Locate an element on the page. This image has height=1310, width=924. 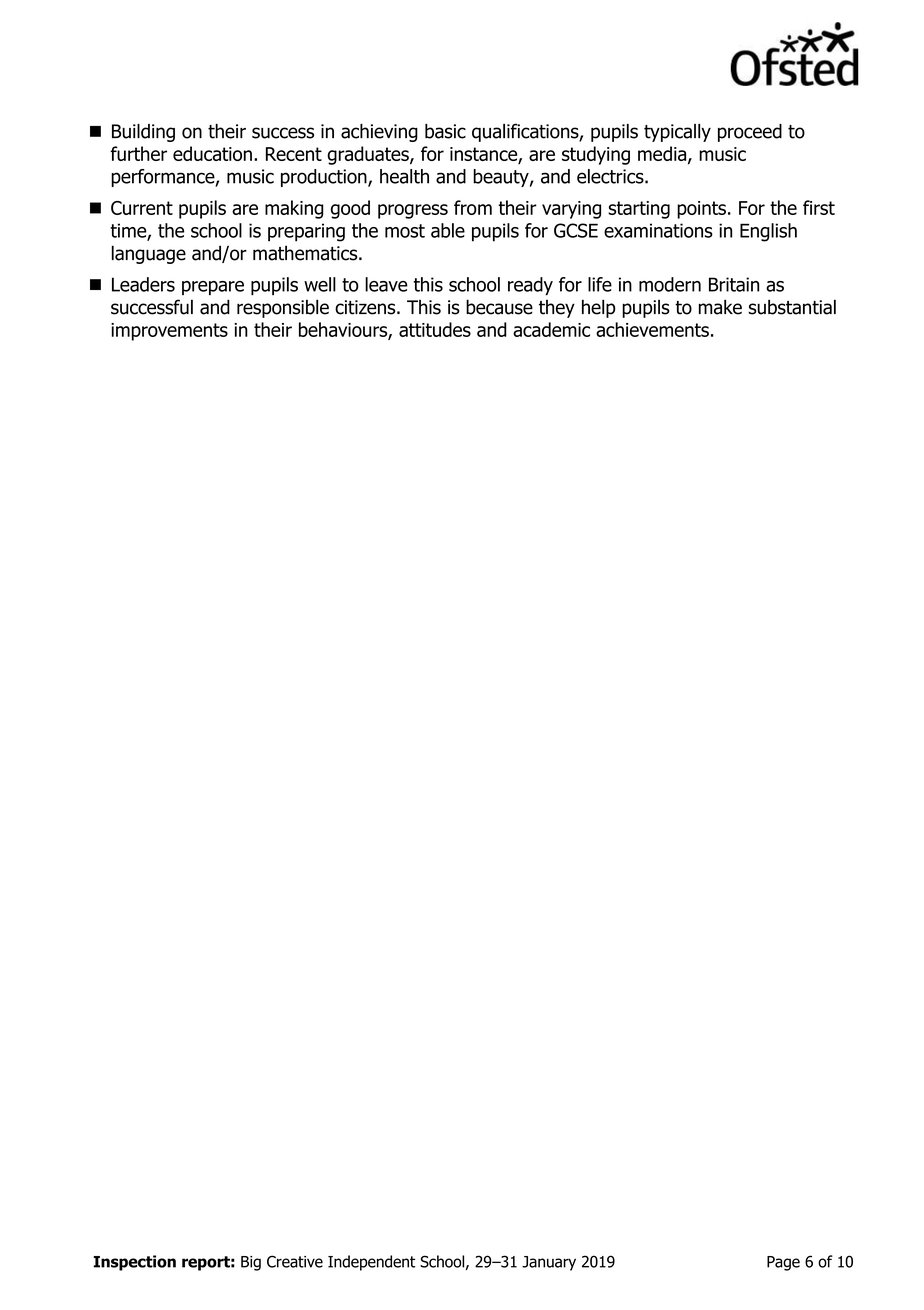
achievements is located at coordinates (652, 329).
